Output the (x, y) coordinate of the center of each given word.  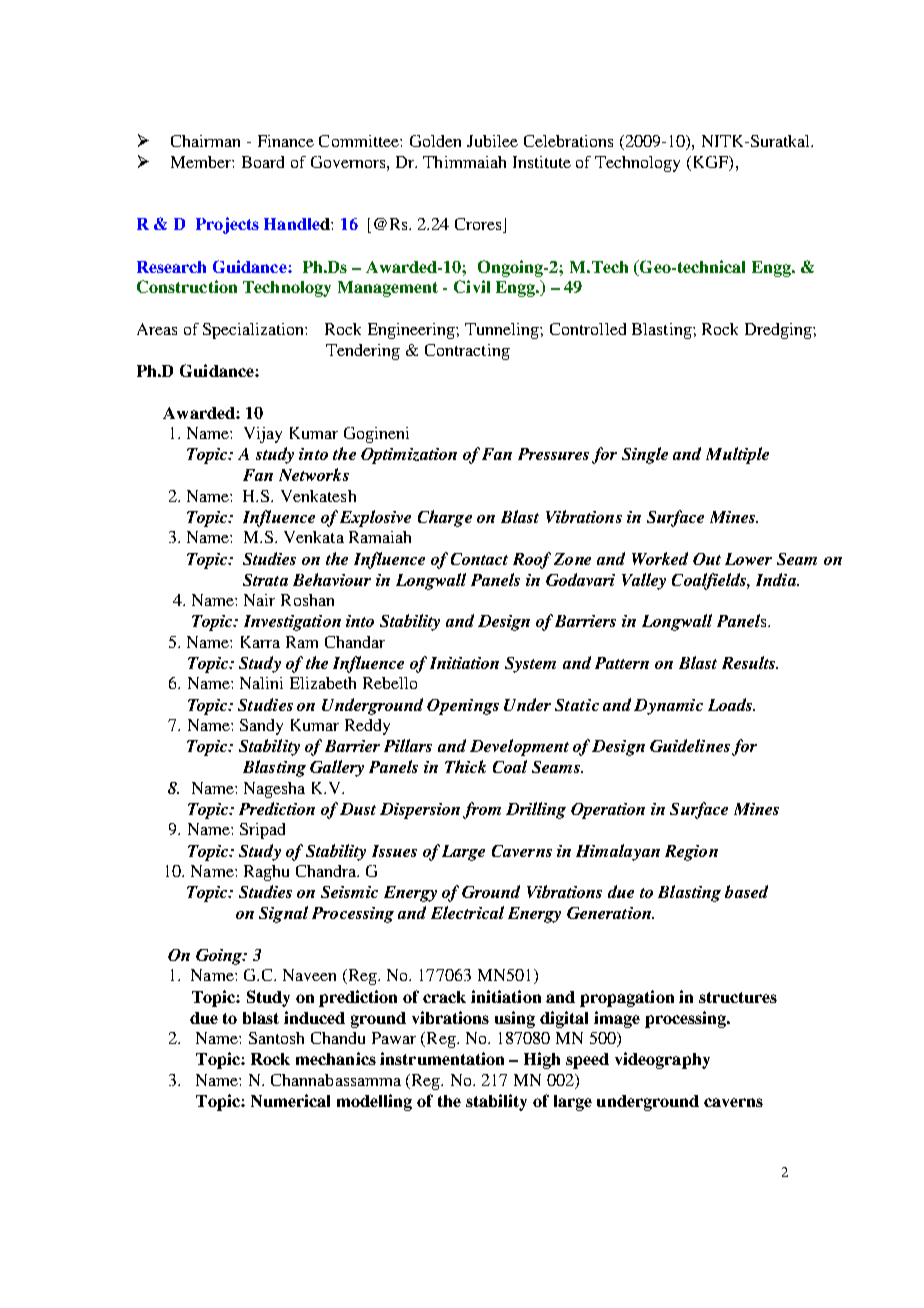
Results (750, 662)
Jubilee (492, 141)
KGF (712, 163)
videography (662, 1060)
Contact (479, 559)
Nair (259, 600)
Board (263, 162)
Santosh (276, 1038)
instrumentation (442, 1058)
